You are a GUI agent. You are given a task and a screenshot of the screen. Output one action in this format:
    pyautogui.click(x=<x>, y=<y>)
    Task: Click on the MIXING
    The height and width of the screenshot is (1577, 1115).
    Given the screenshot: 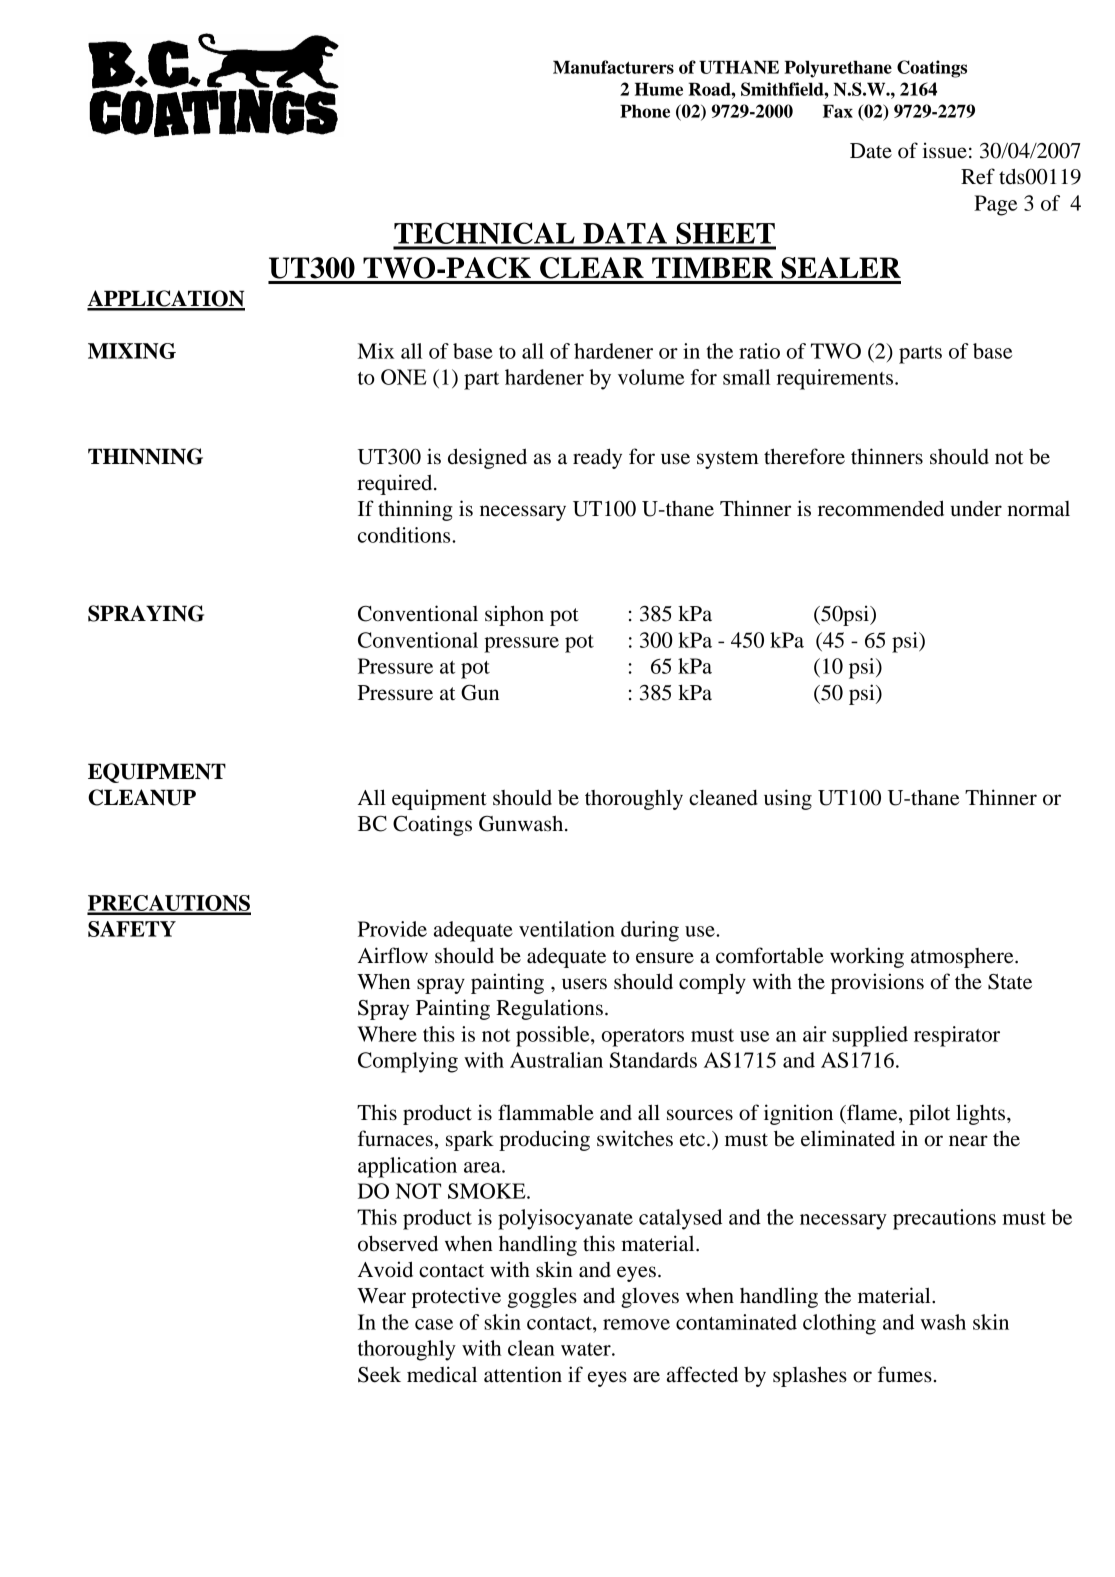 What is the action you would take?
    pyautogui.click(x=132, y=351)
